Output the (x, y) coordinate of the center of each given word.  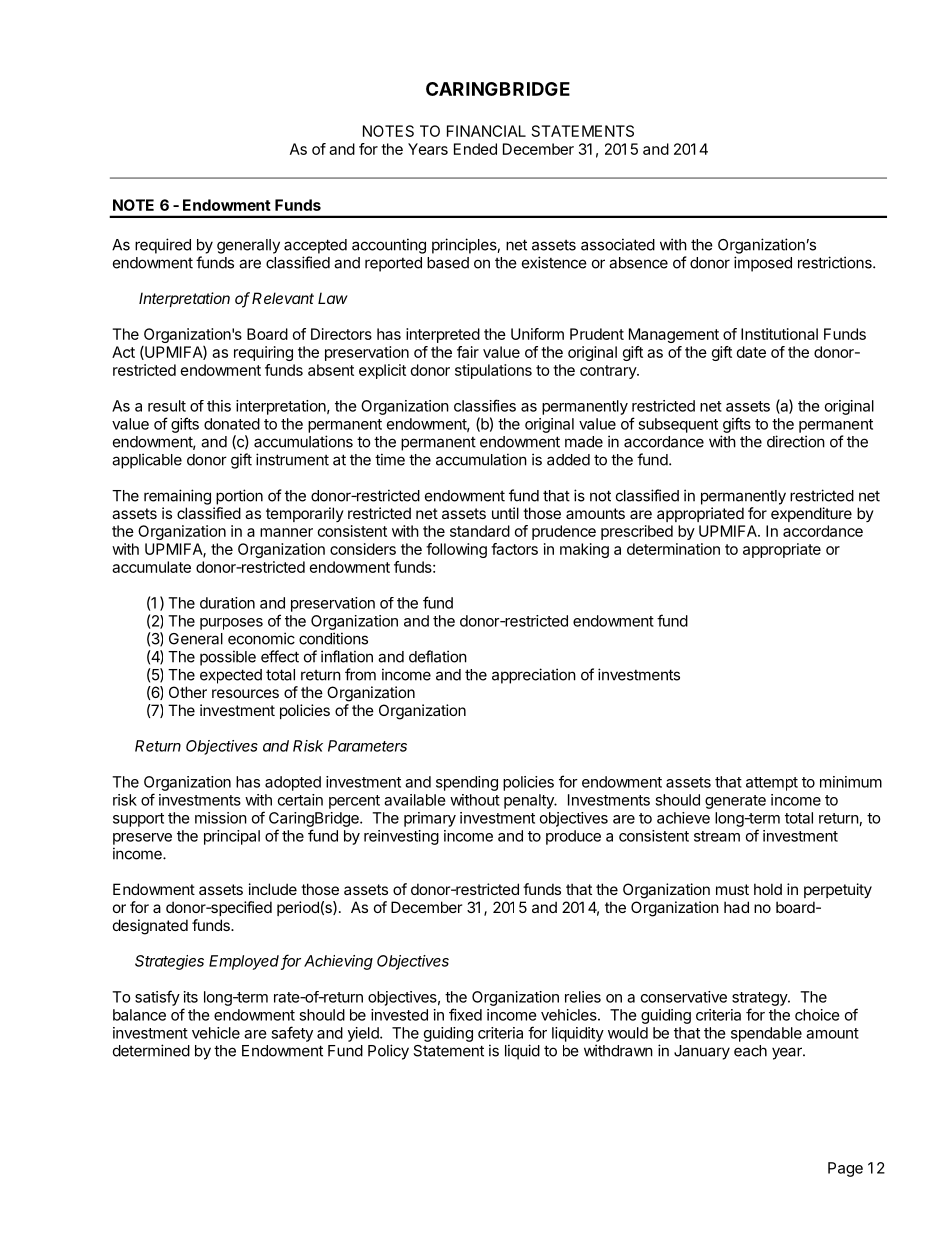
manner (286, 532)
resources (245, 693)
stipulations (493, 371)
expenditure (811, 514)
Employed (245, 962)
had (736, 907)
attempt (772, 784)
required (163, 246)
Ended (475, 149)
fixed (465, 1014)
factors (514, 549)
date (751, 352)
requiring (263, 353)
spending (467, 783)
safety (292, 1034)
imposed (763, 264)
